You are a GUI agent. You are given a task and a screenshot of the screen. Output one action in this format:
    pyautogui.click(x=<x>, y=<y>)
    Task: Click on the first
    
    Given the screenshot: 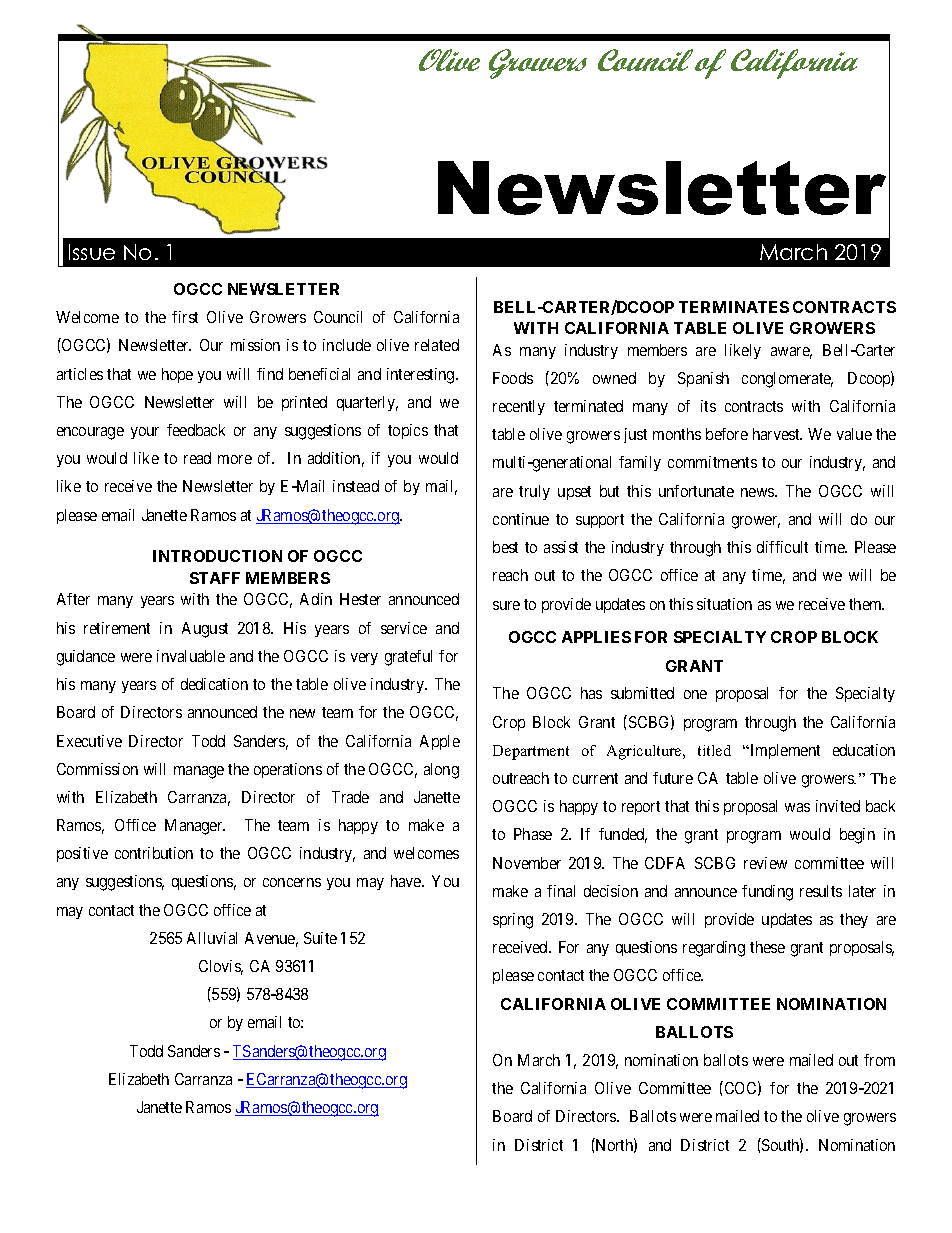 What is the action you would take?
    pyautogui.click(x=185, y=317)
